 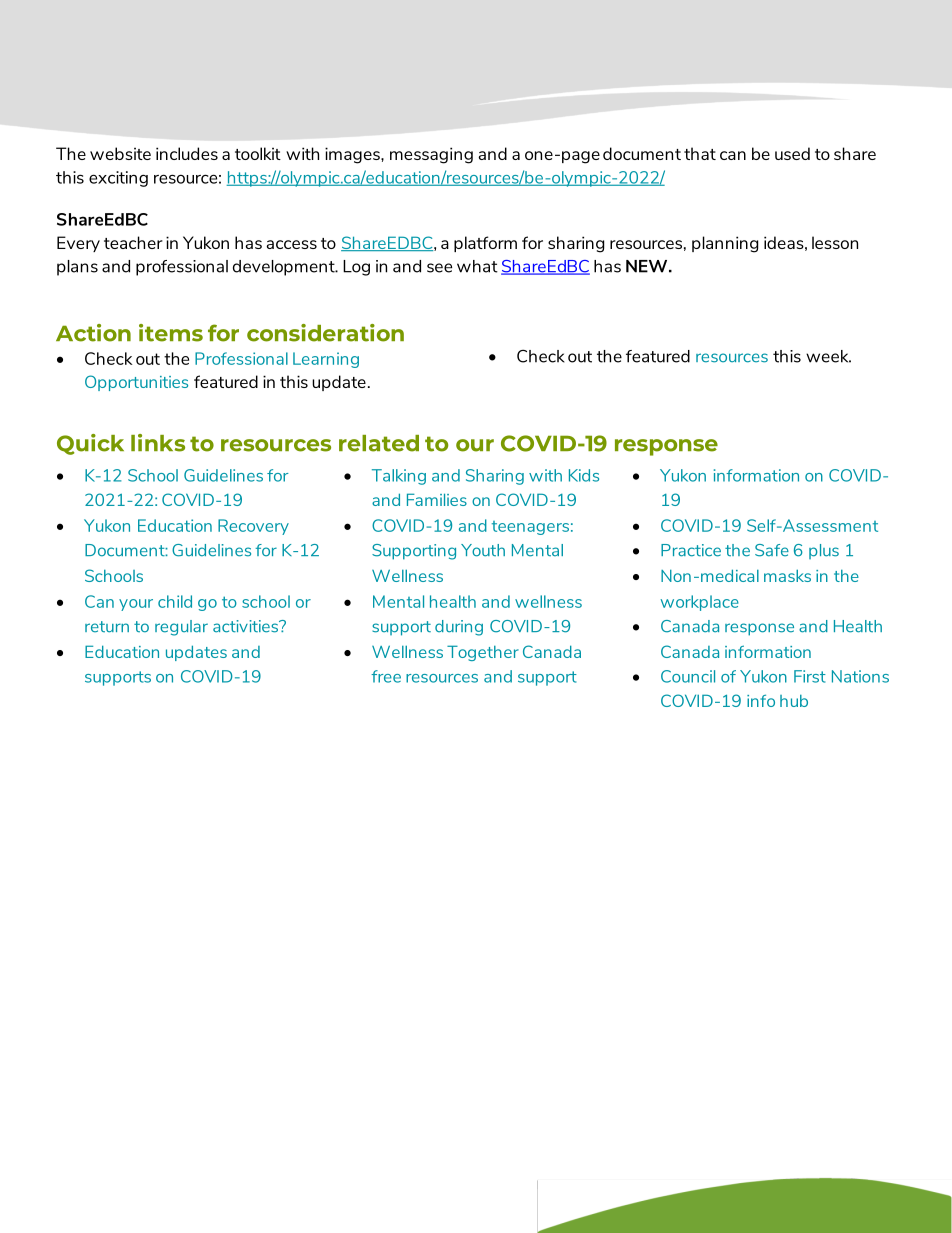 What do you see at coordinates (810, 676) in the document?
I see `First` at bounding box center [810, 676].
